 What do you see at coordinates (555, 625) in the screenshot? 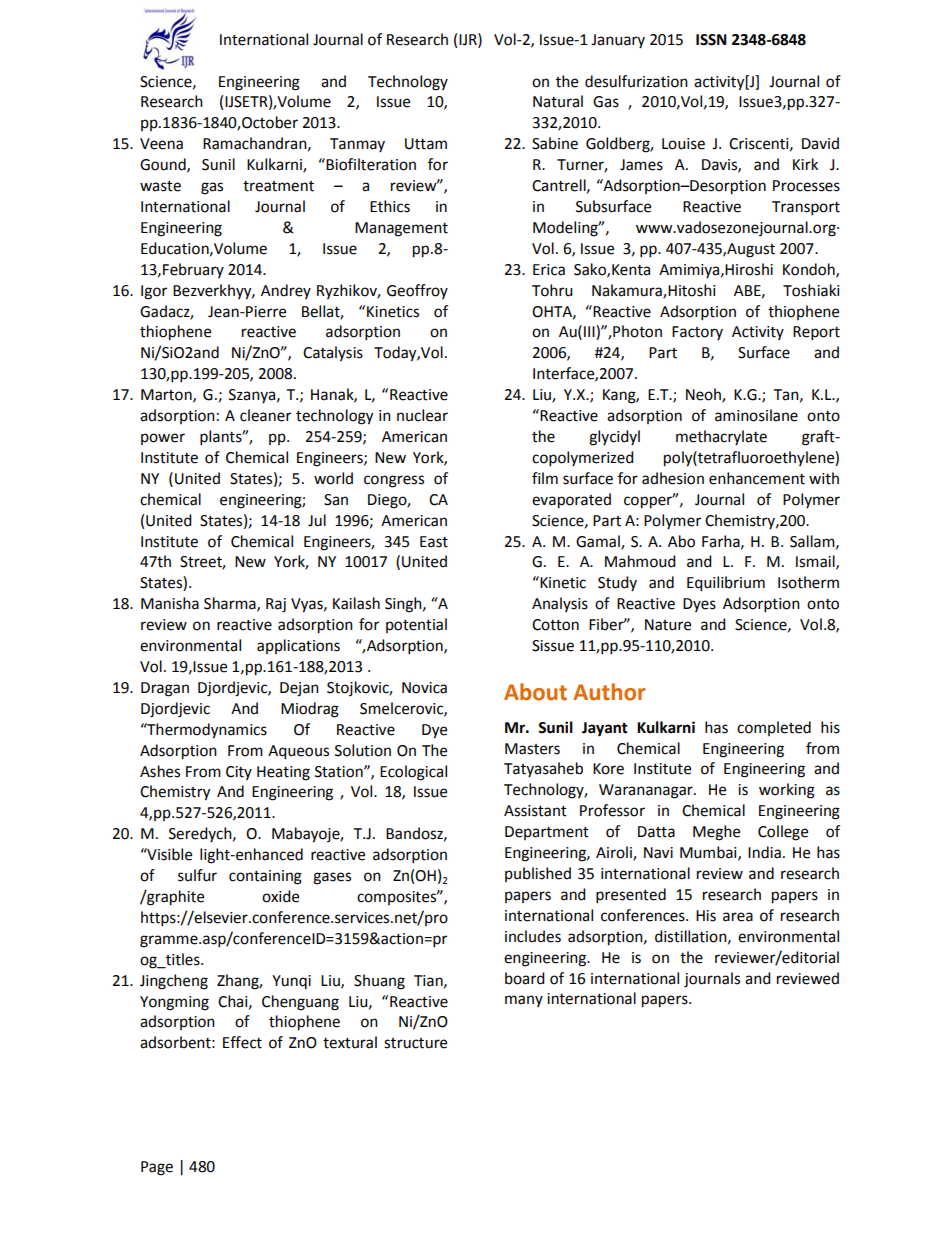
I see `Cotton` at bounding box center [555, 625].
